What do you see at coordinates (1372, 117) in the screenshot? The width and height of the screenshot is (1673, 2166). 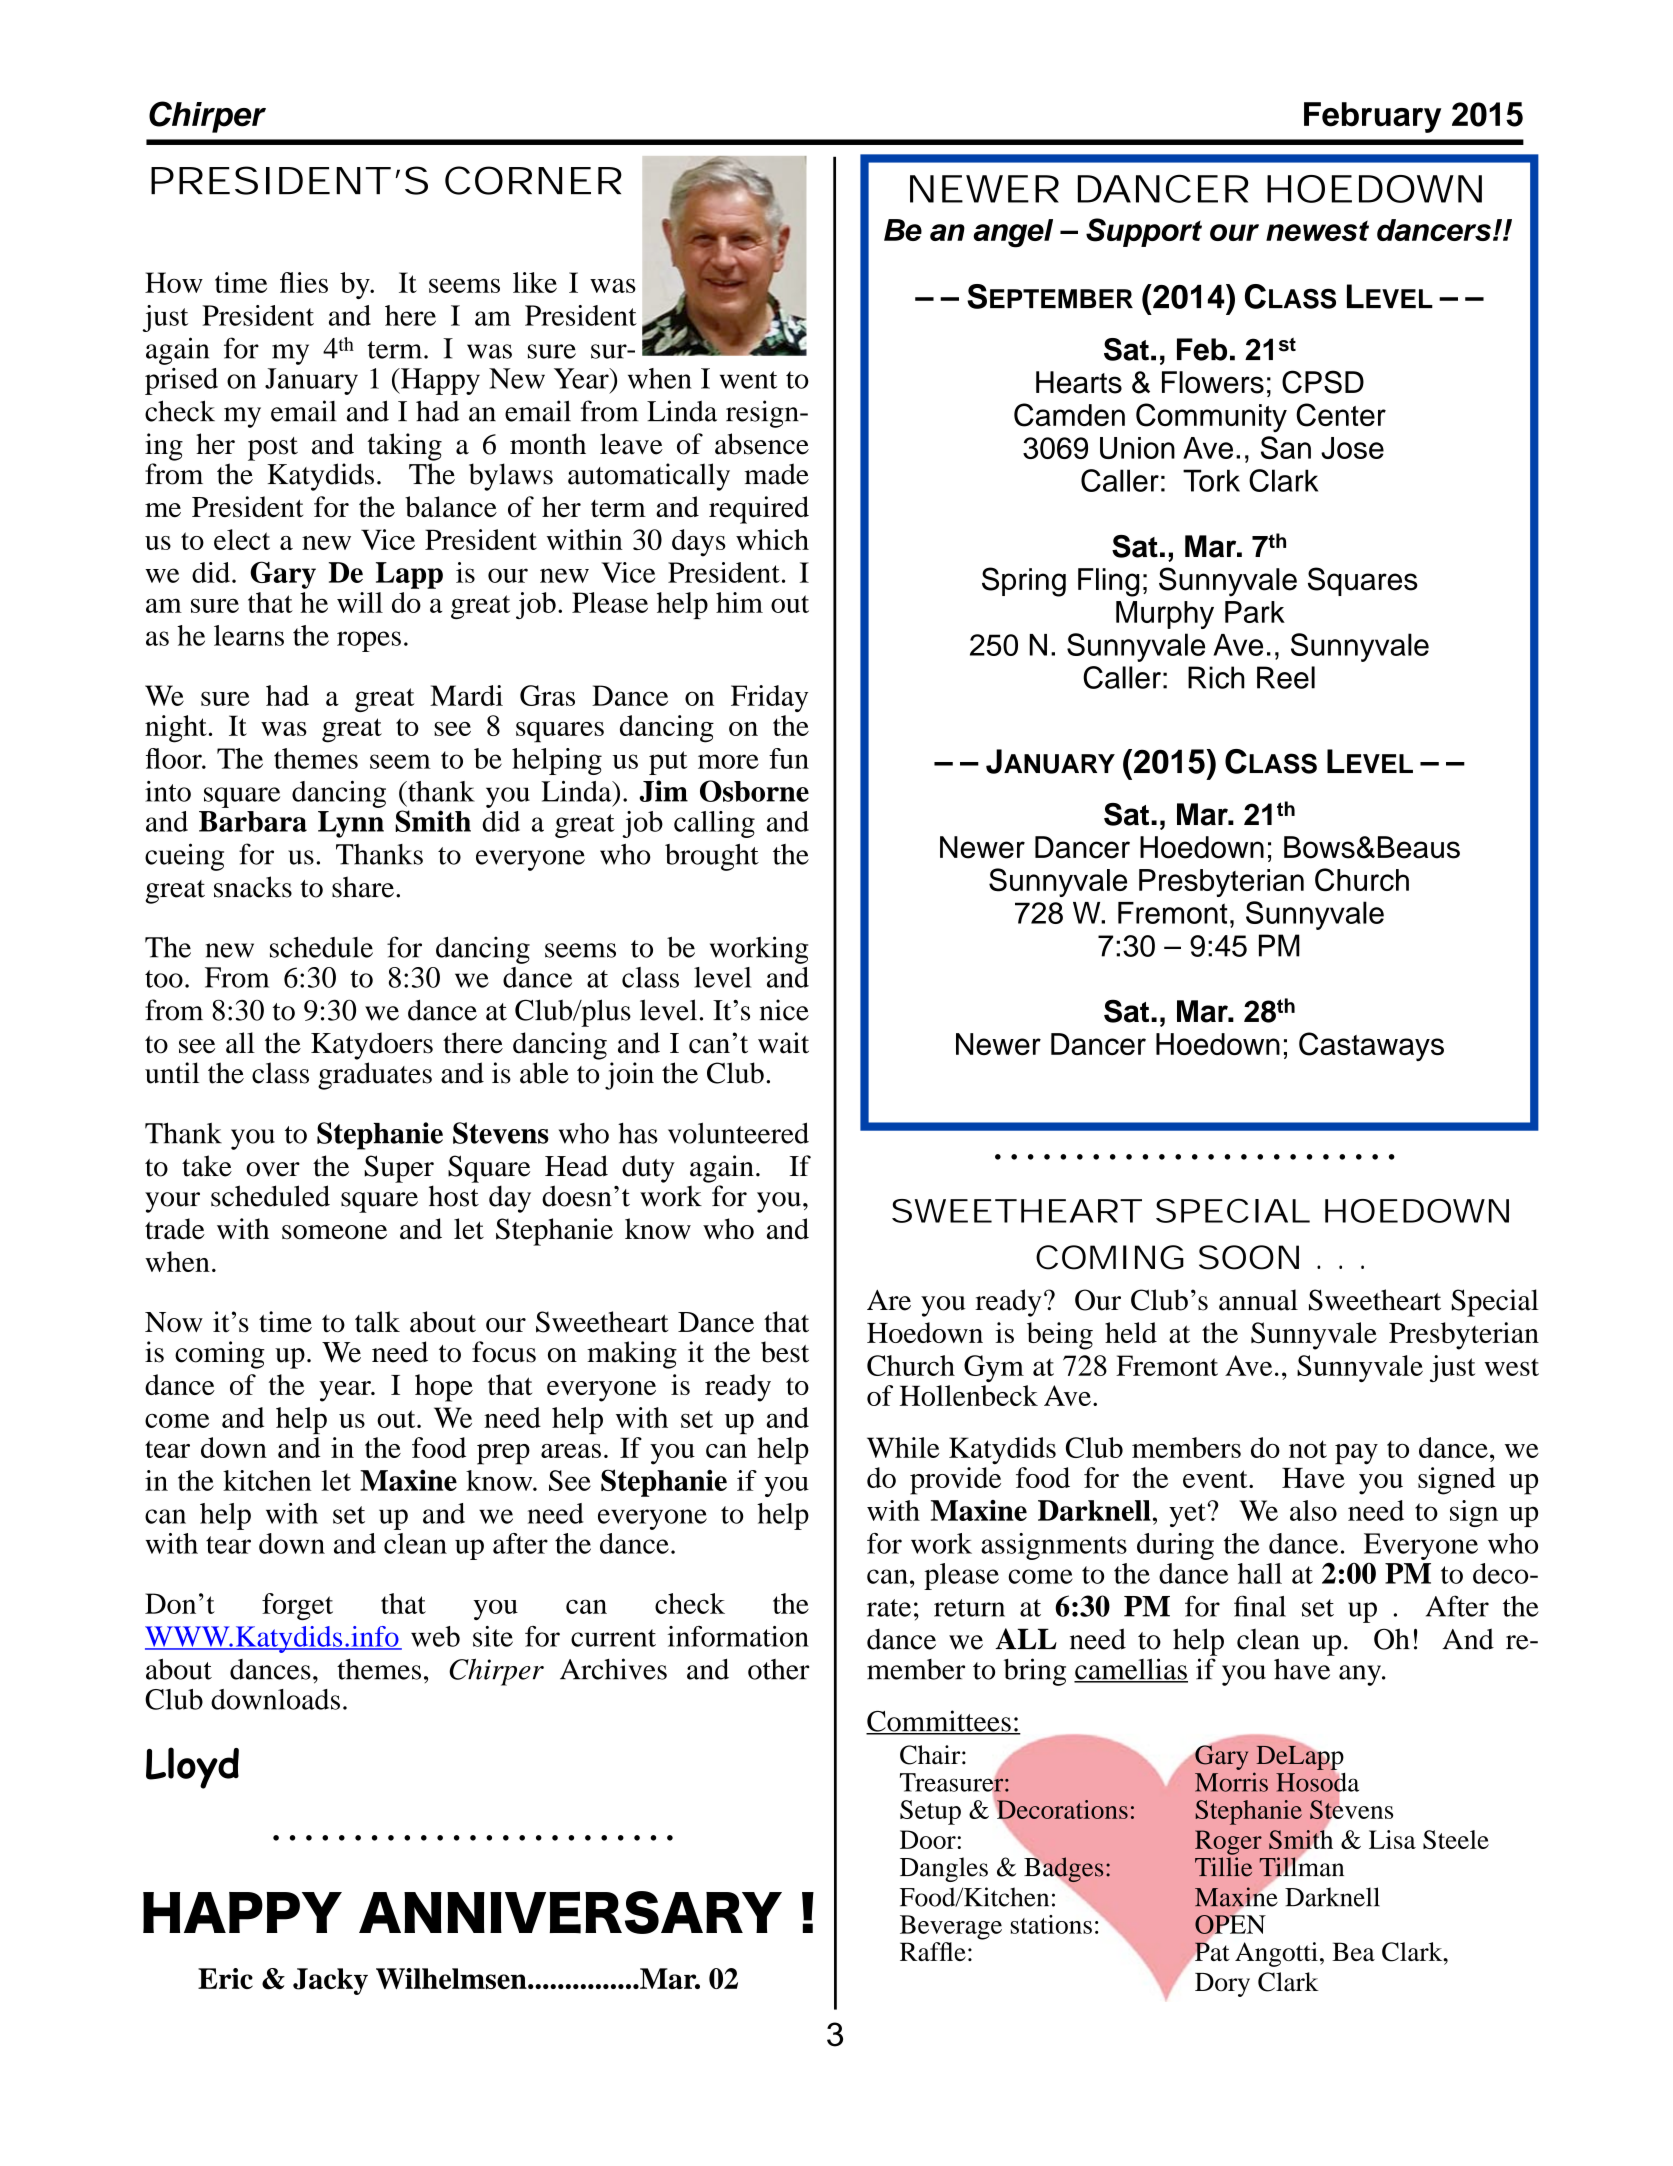 I see `February` at bounding box center [1372, 117].
